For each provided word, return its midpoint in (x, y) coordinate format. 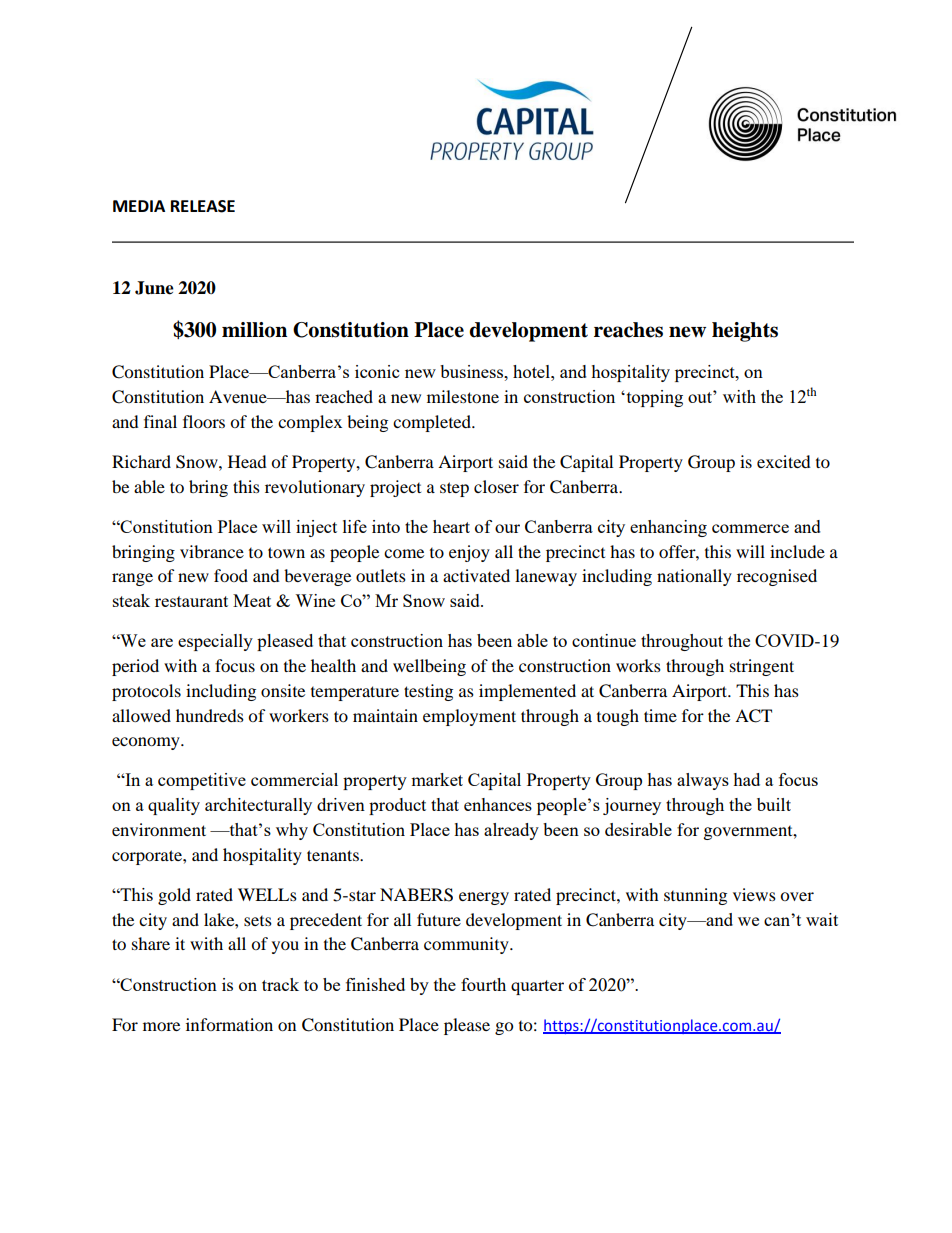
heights (745, 332)
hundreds (210, 715)
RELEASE (203, 206)
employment (469, 717)
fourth (483, 984)
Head (247, 461)
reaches (628, 330)
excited (784, 461)
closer (496, 486)
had (746, 779)
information (229, 1024)
